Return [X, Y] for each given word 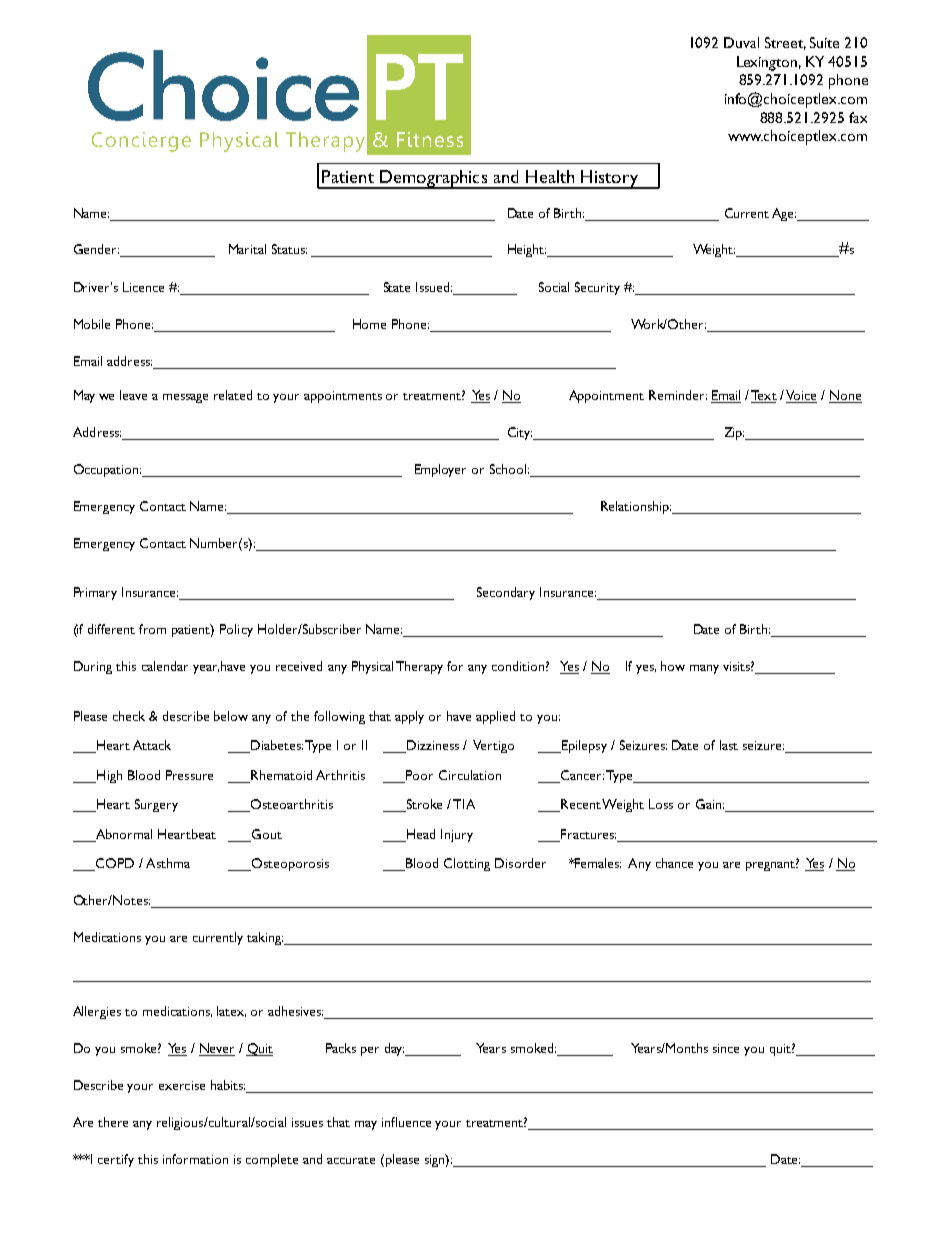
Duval [741, 42]
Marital [247, 249]
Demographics [434, 179]
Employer [440, 470]
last [729, 745]
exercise [182, 1085]
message [185, 398]
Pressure [189, 775]
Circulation [470, 775]
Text [764, 396]
